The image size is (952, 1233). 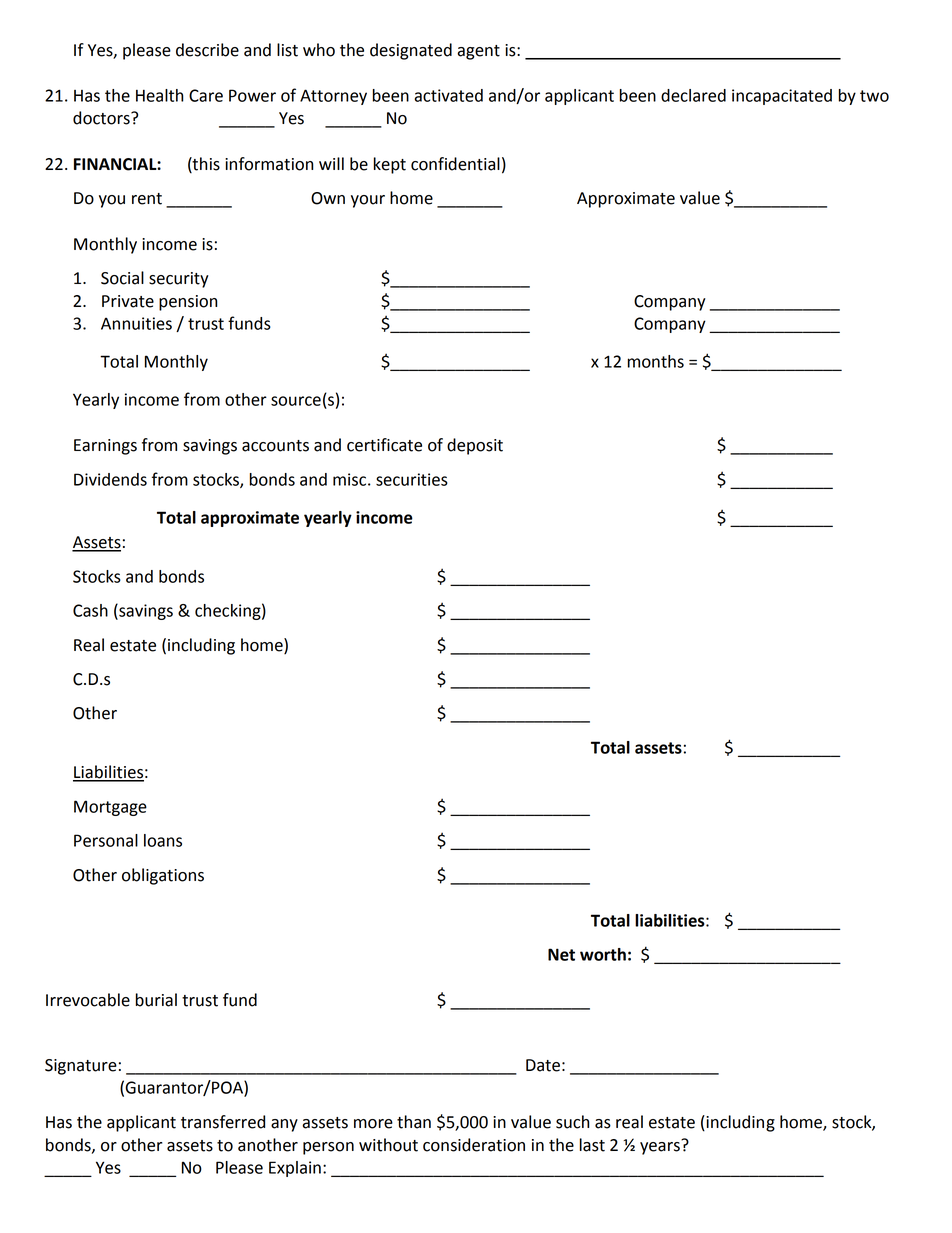 I want to click on securities, so click(x=412, y=479).
